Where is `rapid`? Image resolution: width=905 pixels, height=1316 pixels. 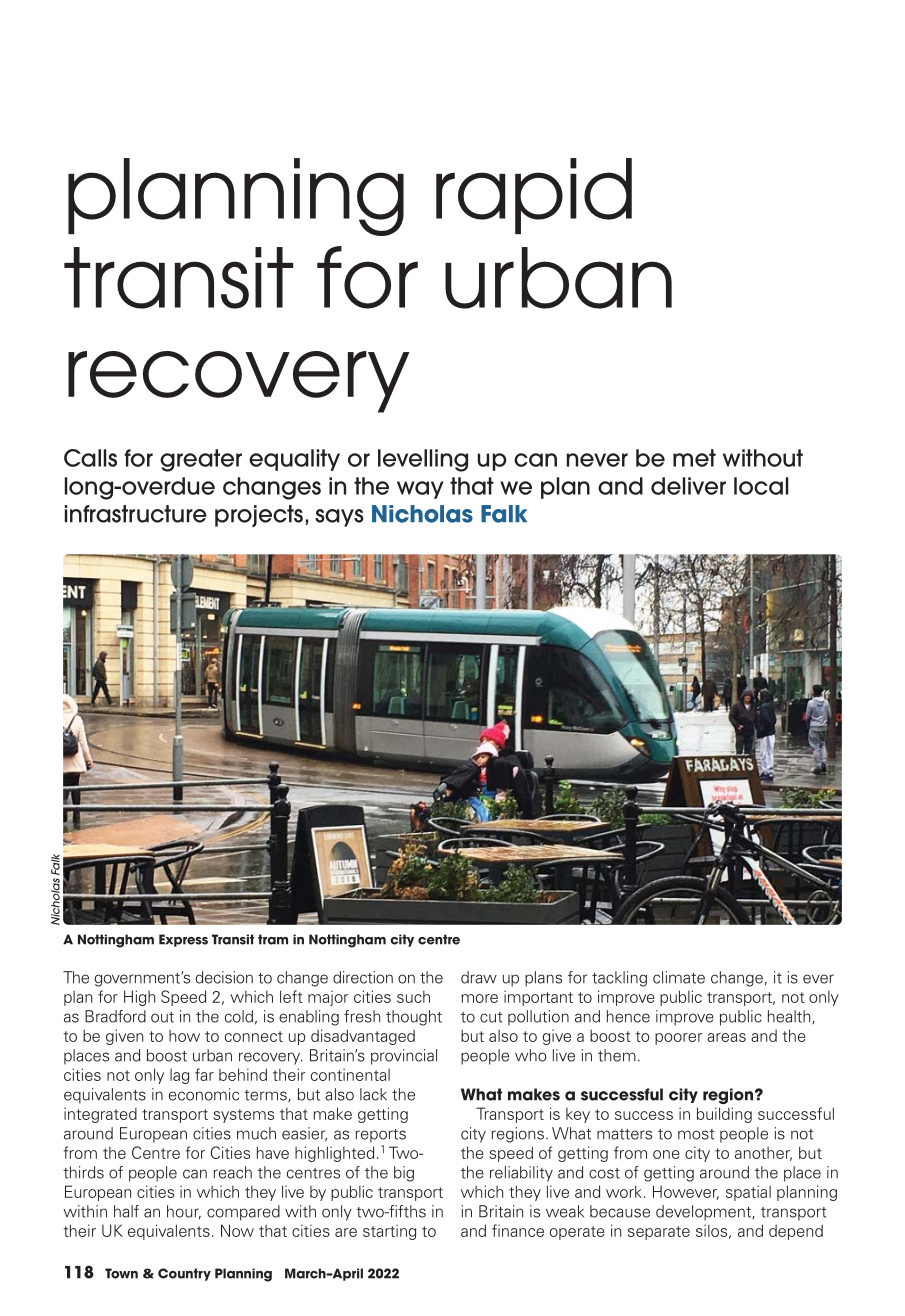
rapid is located at coordinates (534, 196).
